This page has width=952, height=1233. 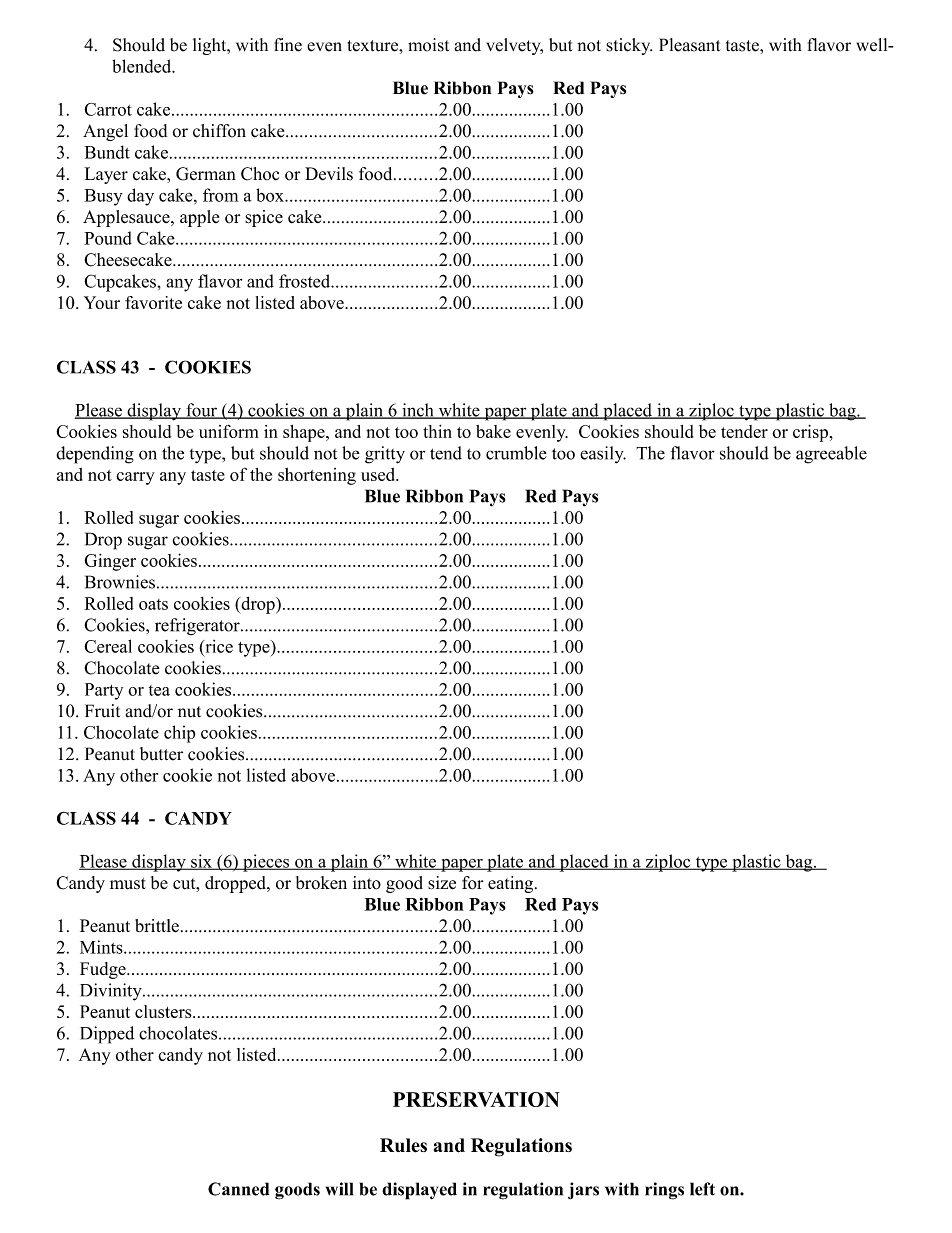 What do you see at coordinates (442, 883) in the page?
I see `size` at bounding box center [442, 883].
